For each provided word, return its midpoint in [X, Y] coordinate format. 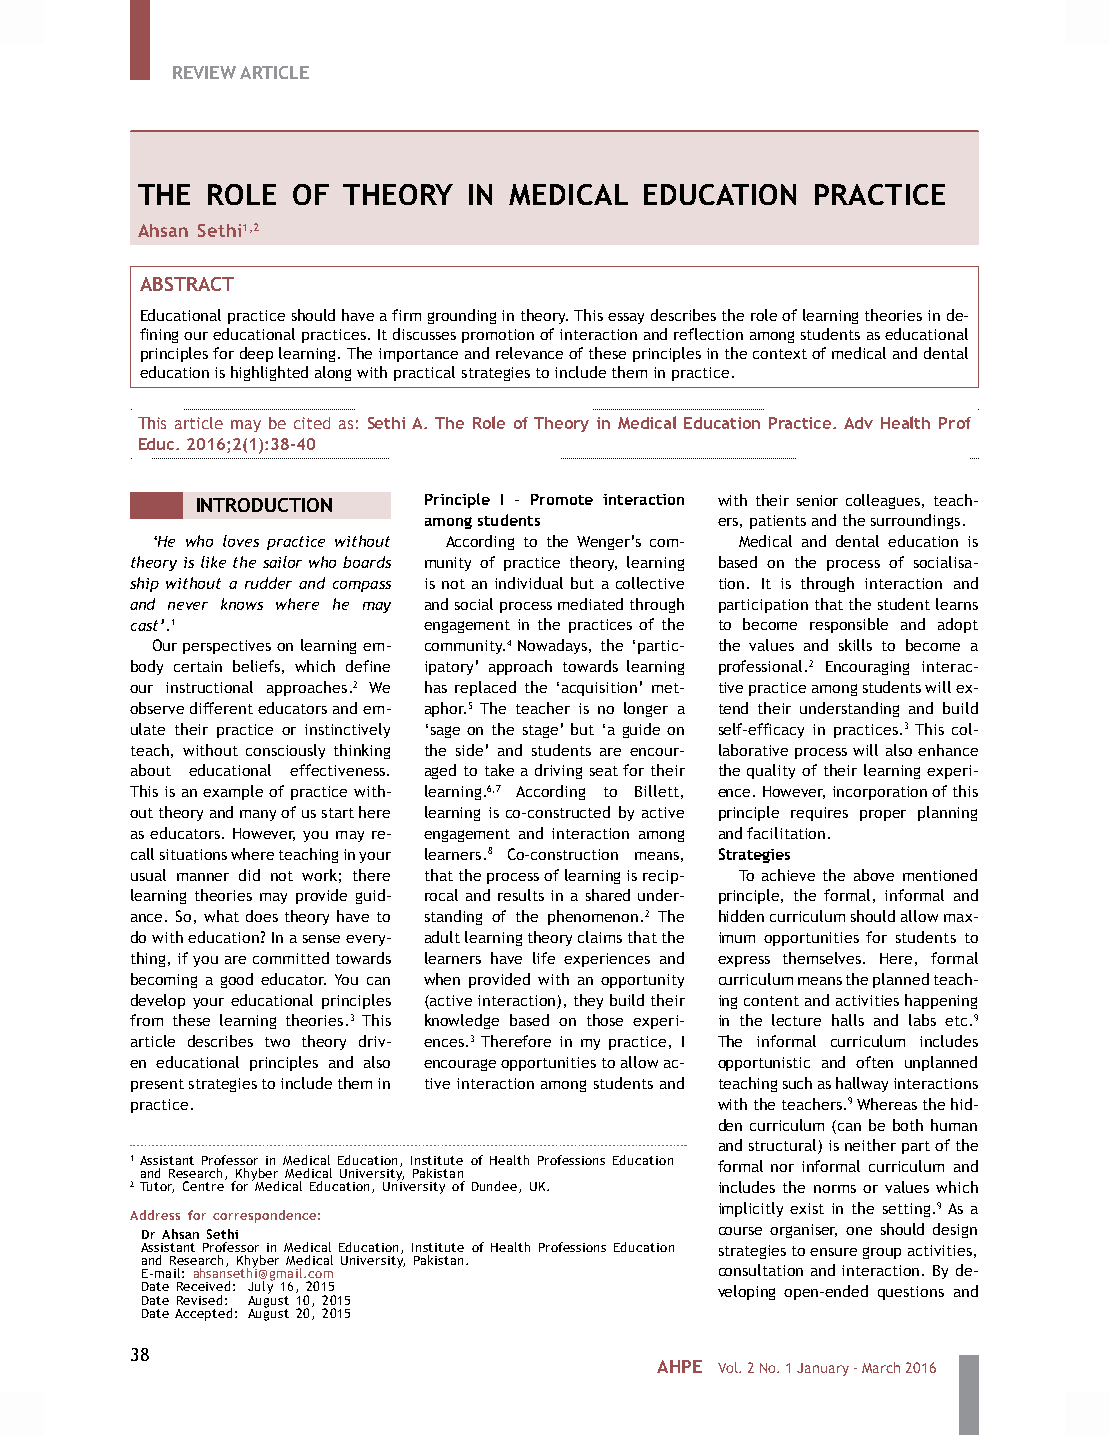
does [262, 916]
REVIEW [204, 72]
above [874, 875]
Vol [729, 1367]
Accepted [203, 1314]
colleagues [883, 501]
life [544, 958]
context [780, 354]
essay [626, 318]
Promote [562, 499]
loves [241, 541]
